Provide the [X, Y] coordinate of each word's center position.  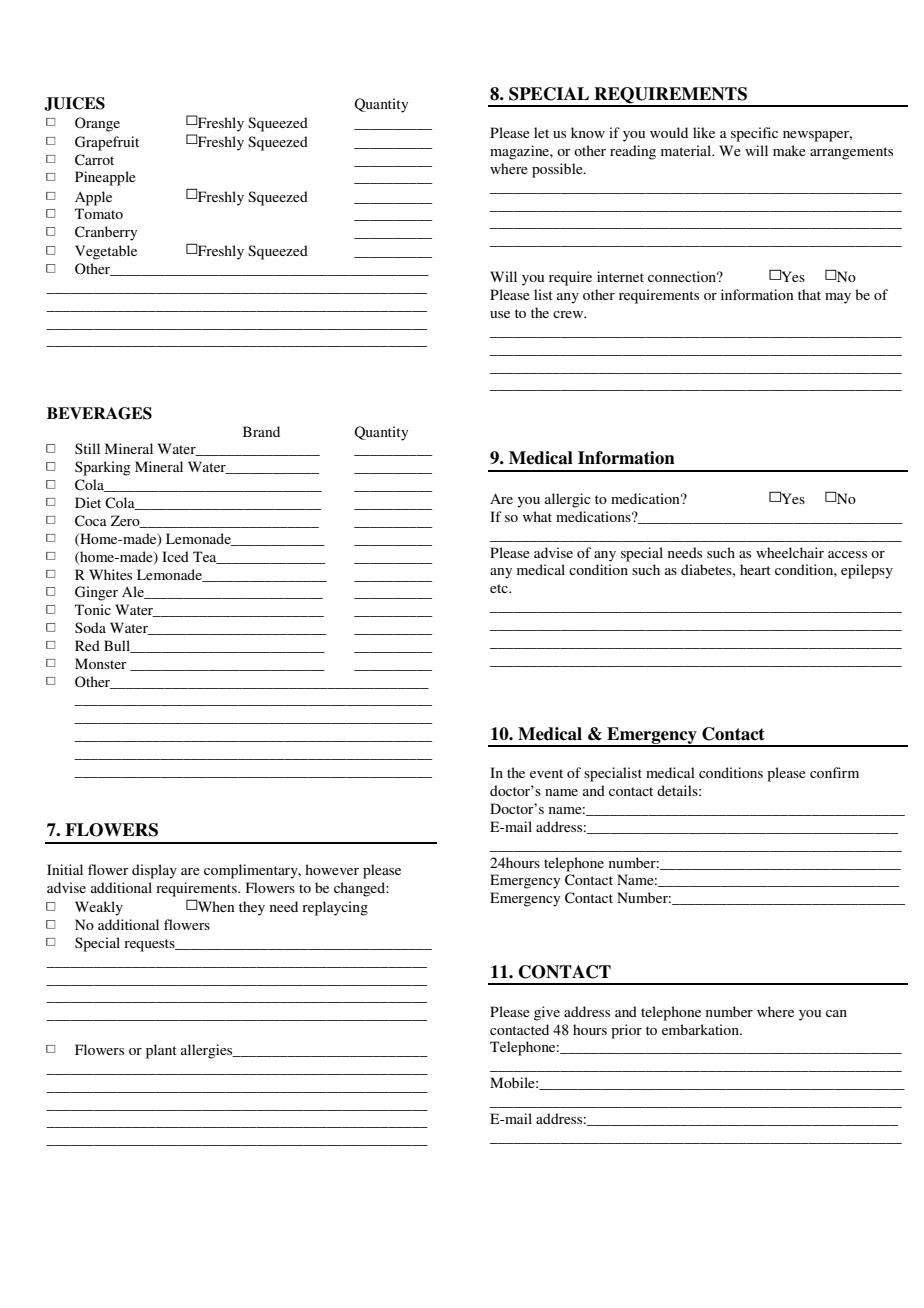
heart [755, 569]
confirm [834, 772]
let [541, 132]
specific [754, 134]
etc [500, 588]
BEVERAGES [99, 413]
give [547, 1013]
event [546, 773]
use [500, 314]
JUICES [74, 104]
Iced [175, 556]
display [154, 871]
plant [161, 1051]
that [809, 294]
